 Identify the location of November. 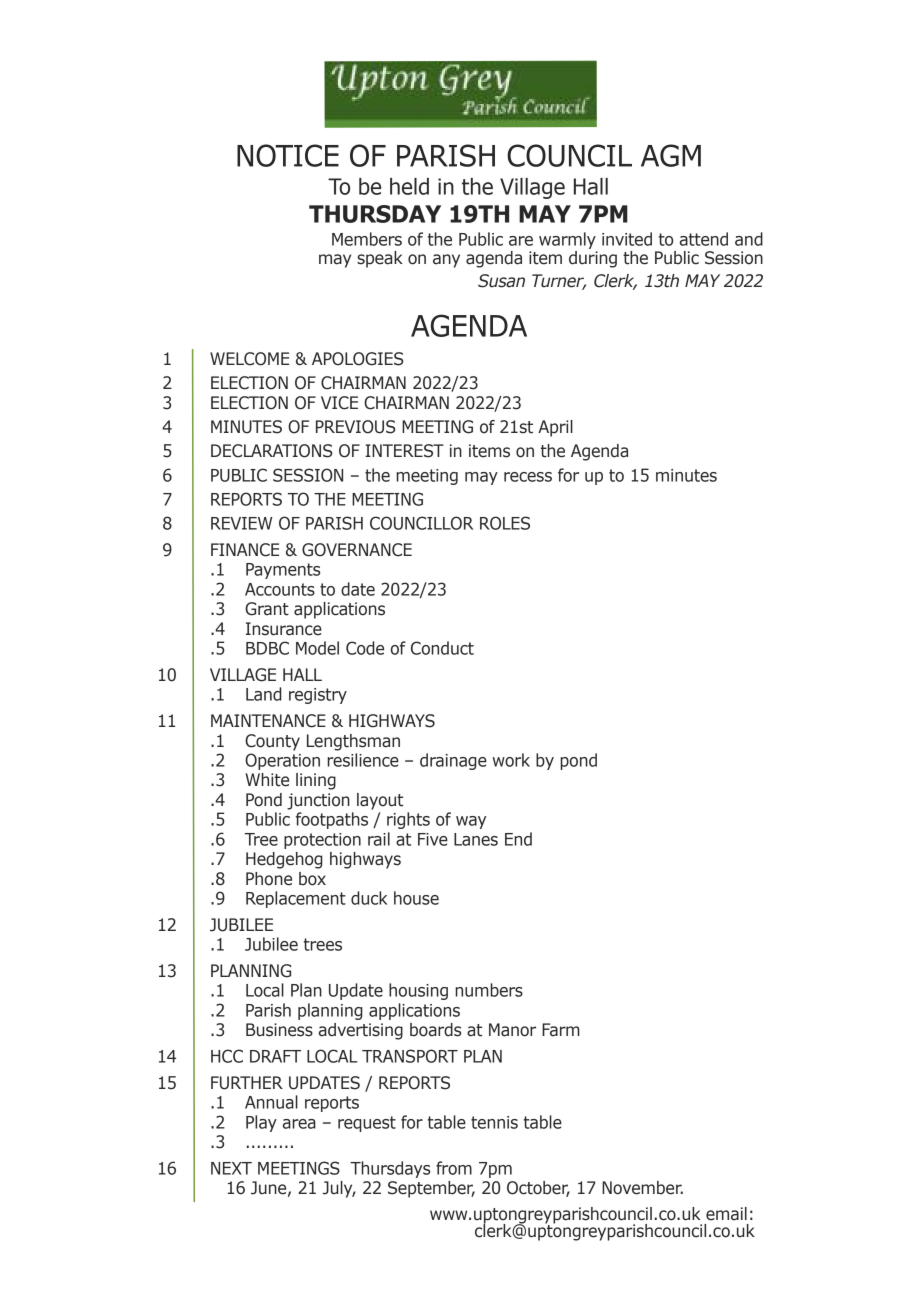
(642, 1188).
